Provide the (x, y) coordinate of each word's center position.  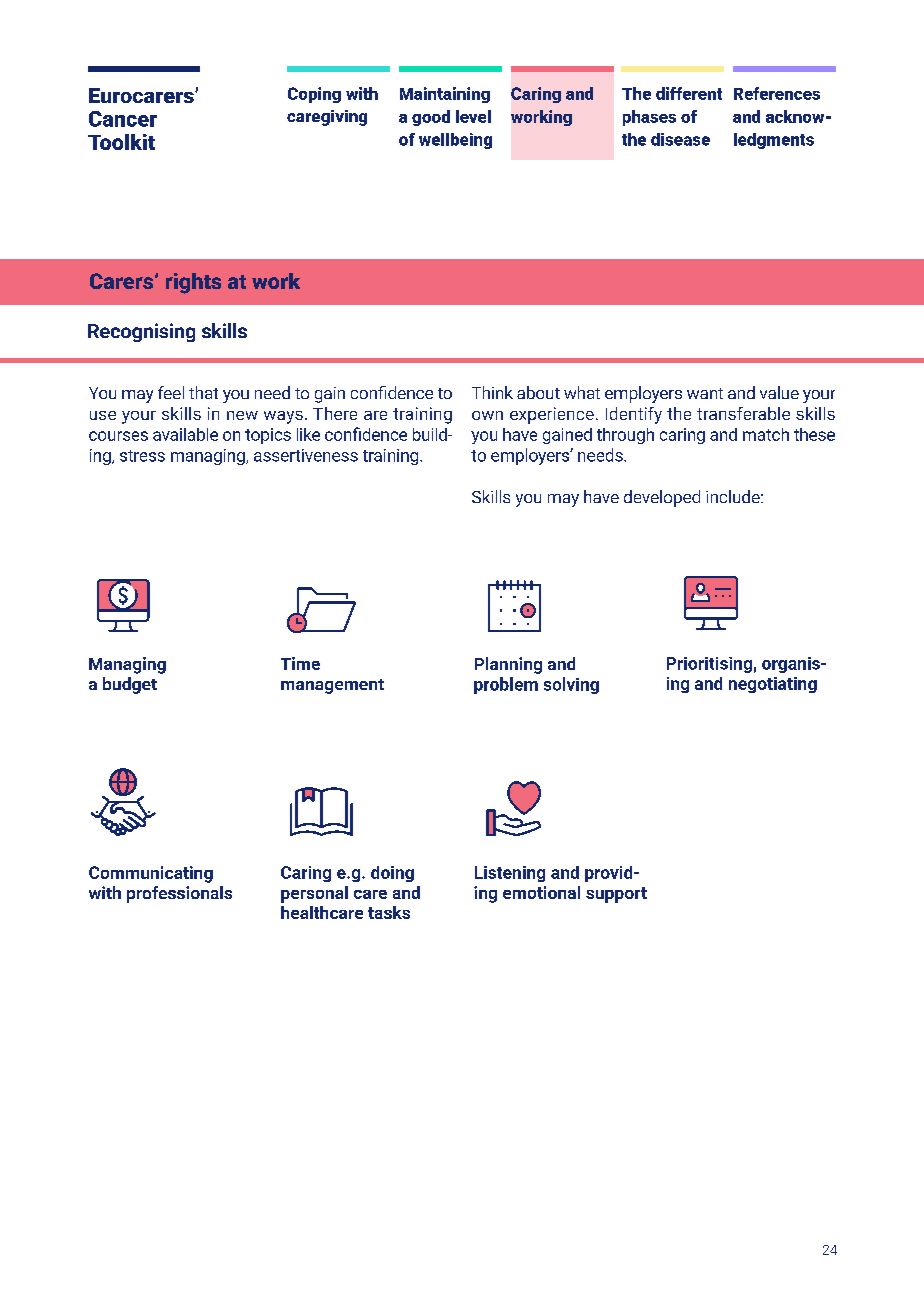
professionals (179, 894)
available (185, 434)
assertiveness (306, 455)
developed (662, 498)
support (616, 895)
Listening (510, 874)
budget (130, 685)
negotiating (773, 685)
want (705, 393)
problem (506, 685)
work (276, 281)
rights (193, 283)
